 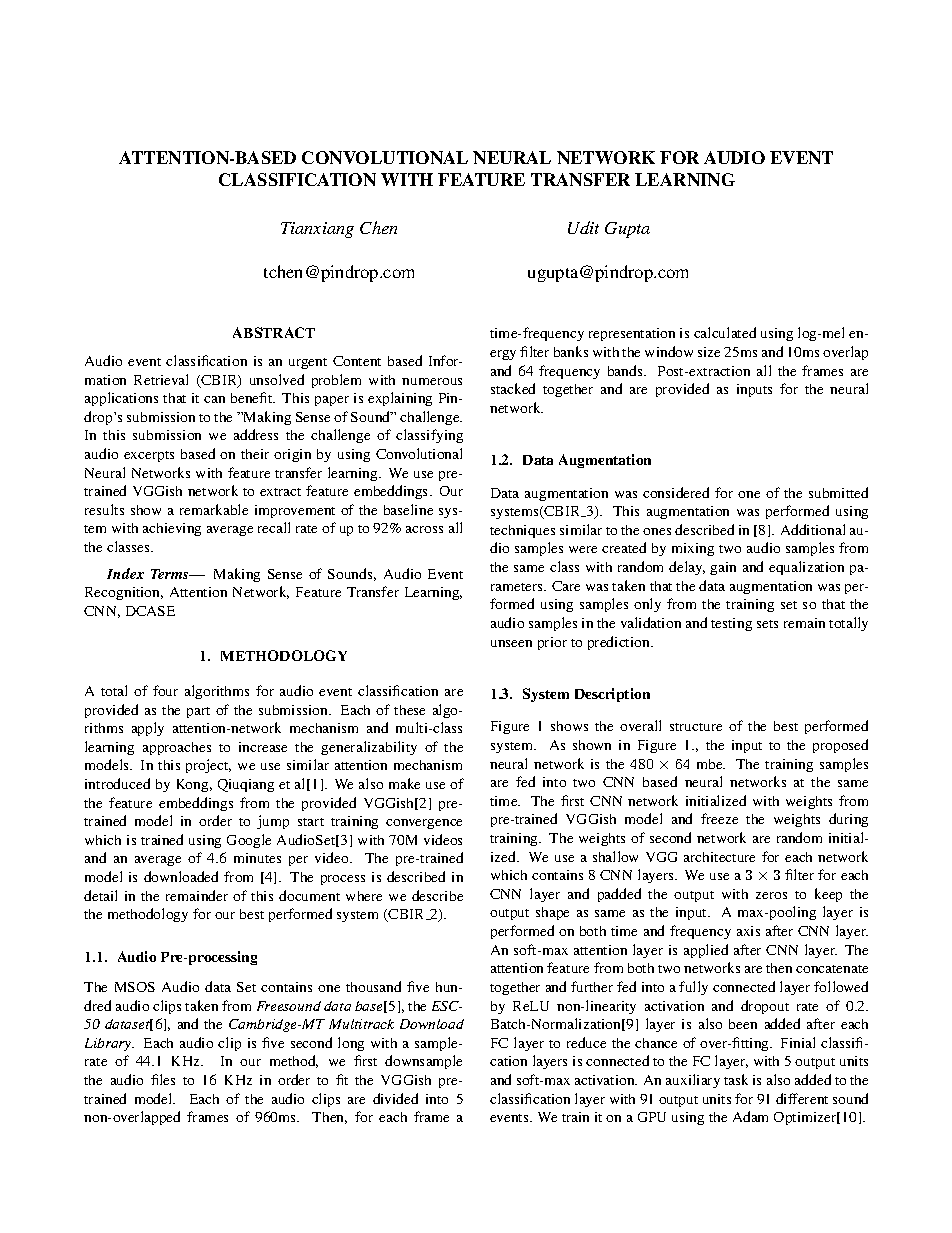 I want to click on structure, so click(x=696, y=727).
